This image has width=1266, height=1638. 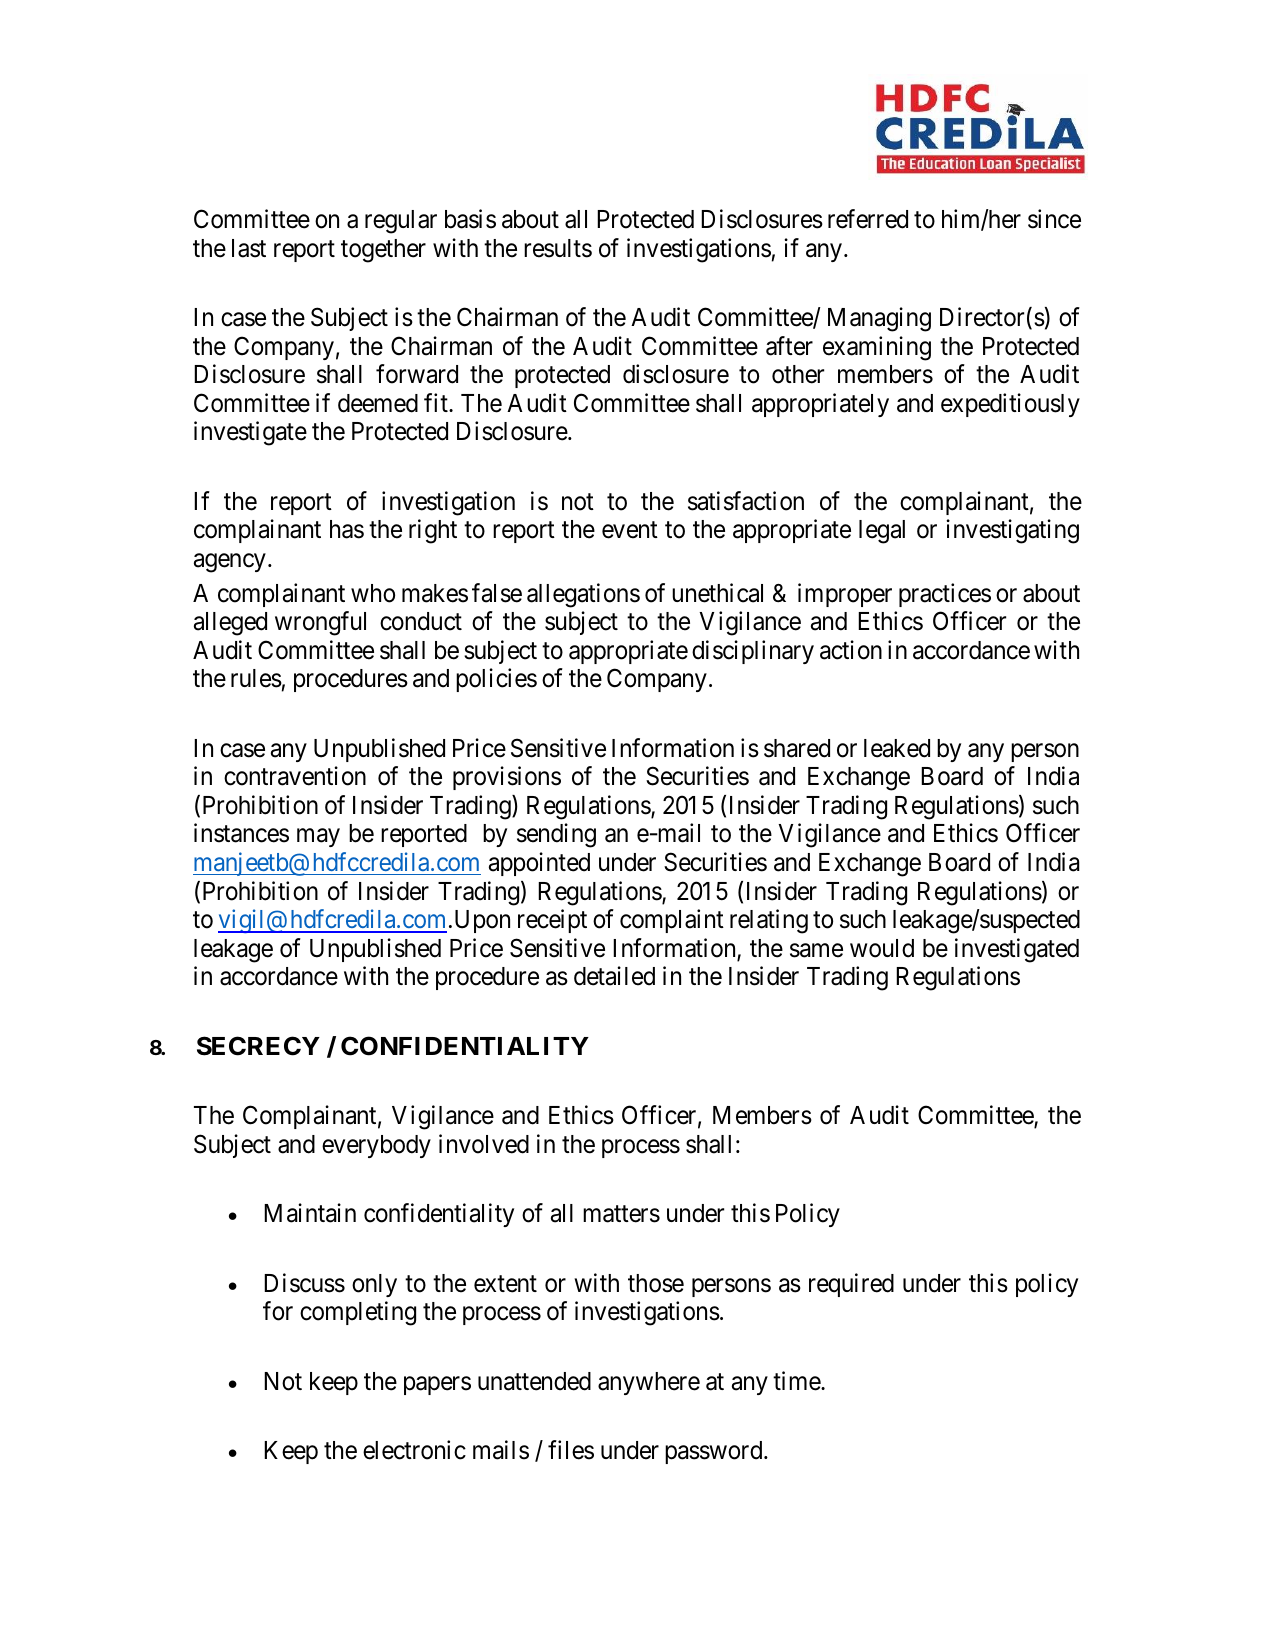 I want to click on investigating, so click(x=1012, y=531).
